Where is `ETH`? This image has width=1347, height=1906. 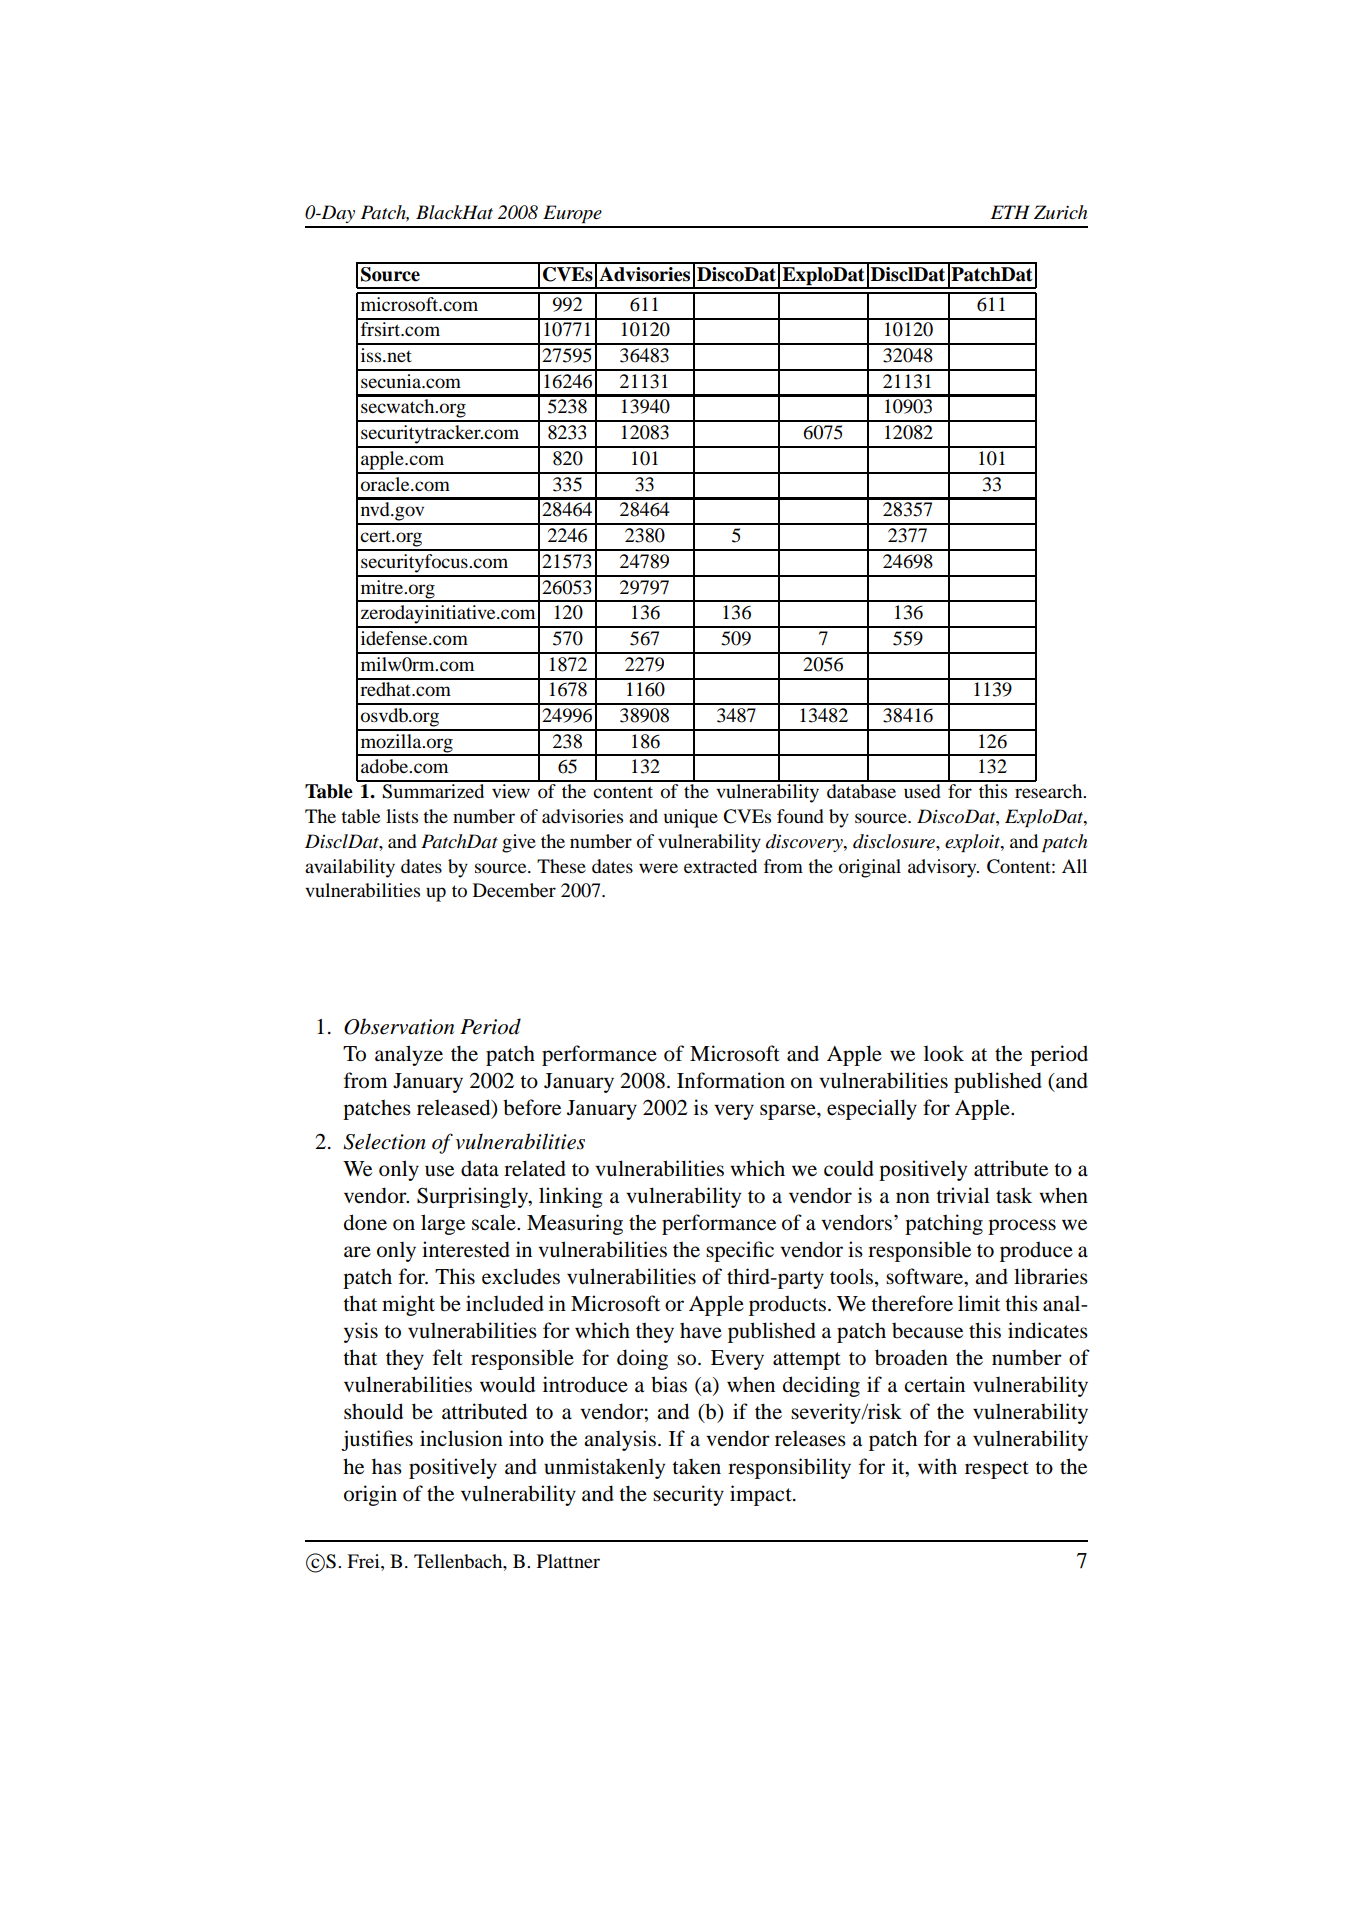
ETH is located at coordinates (1010, 212).
